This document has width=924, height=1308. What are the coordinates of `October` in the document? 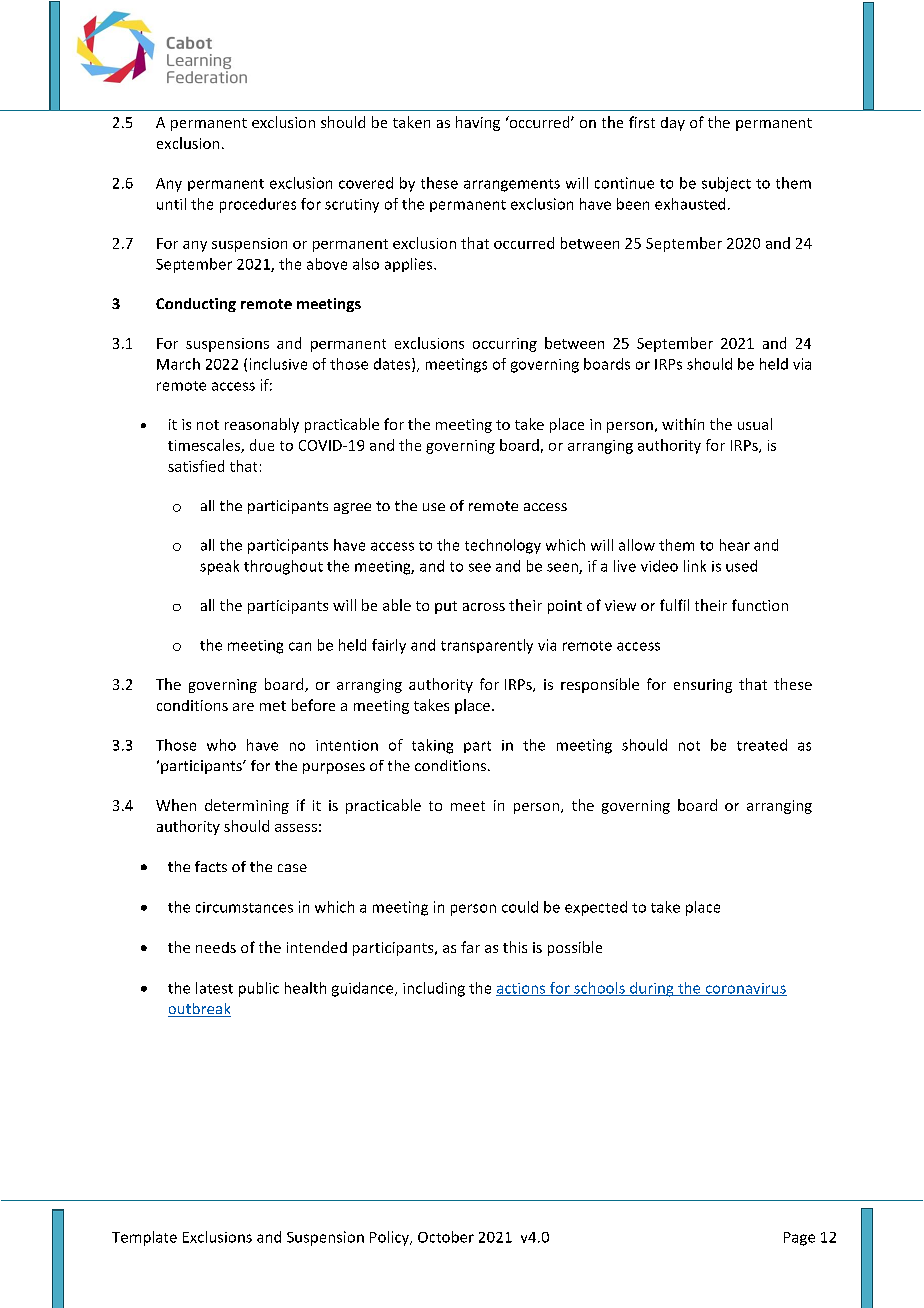 It's located at (446, 1237).
